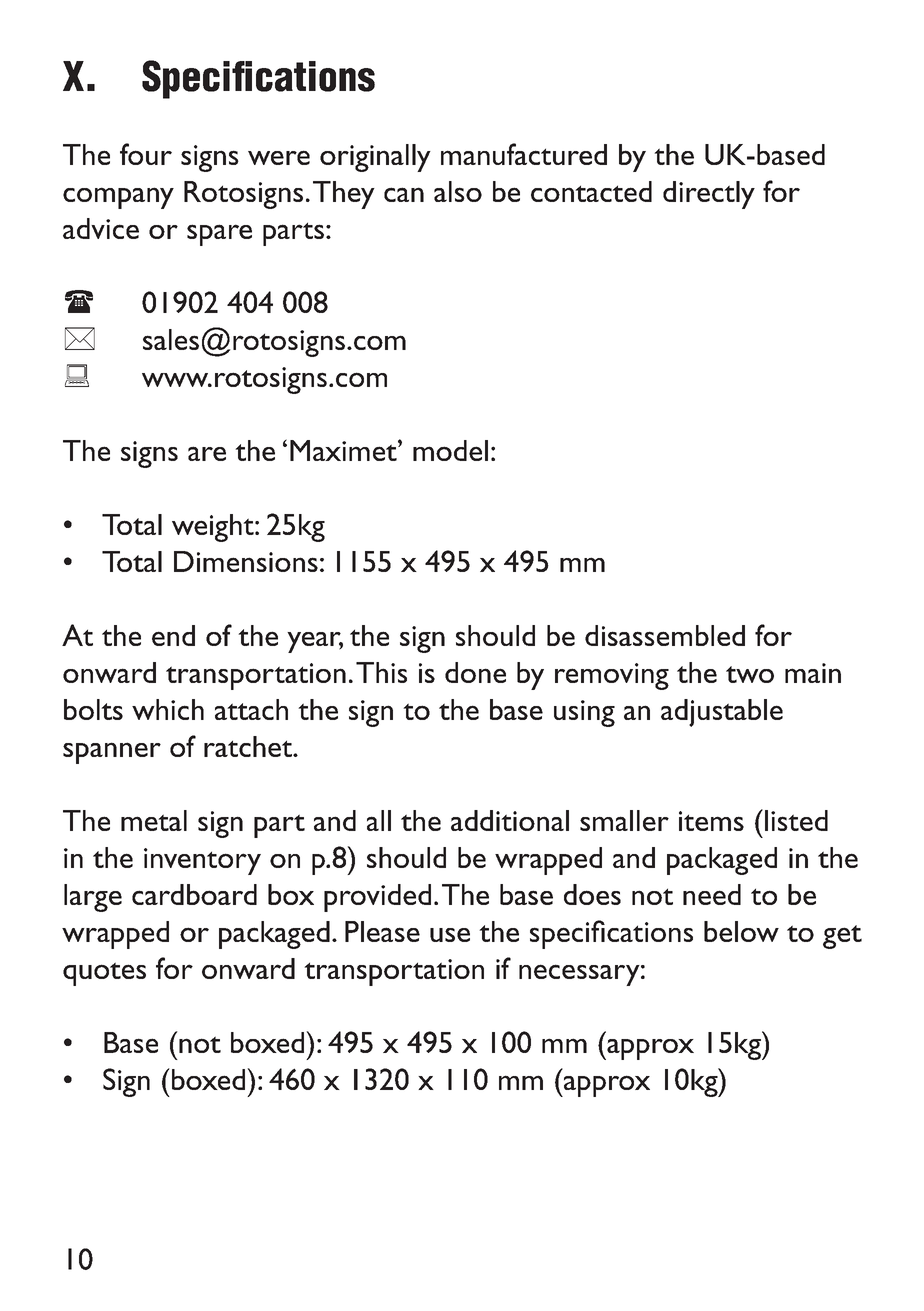 Image resolution: width=924 pixels, height=1311 pixels. What do you see at coordinates (168, 709) in the screenshot?
I see `which` at bounding box center [168, 709].
